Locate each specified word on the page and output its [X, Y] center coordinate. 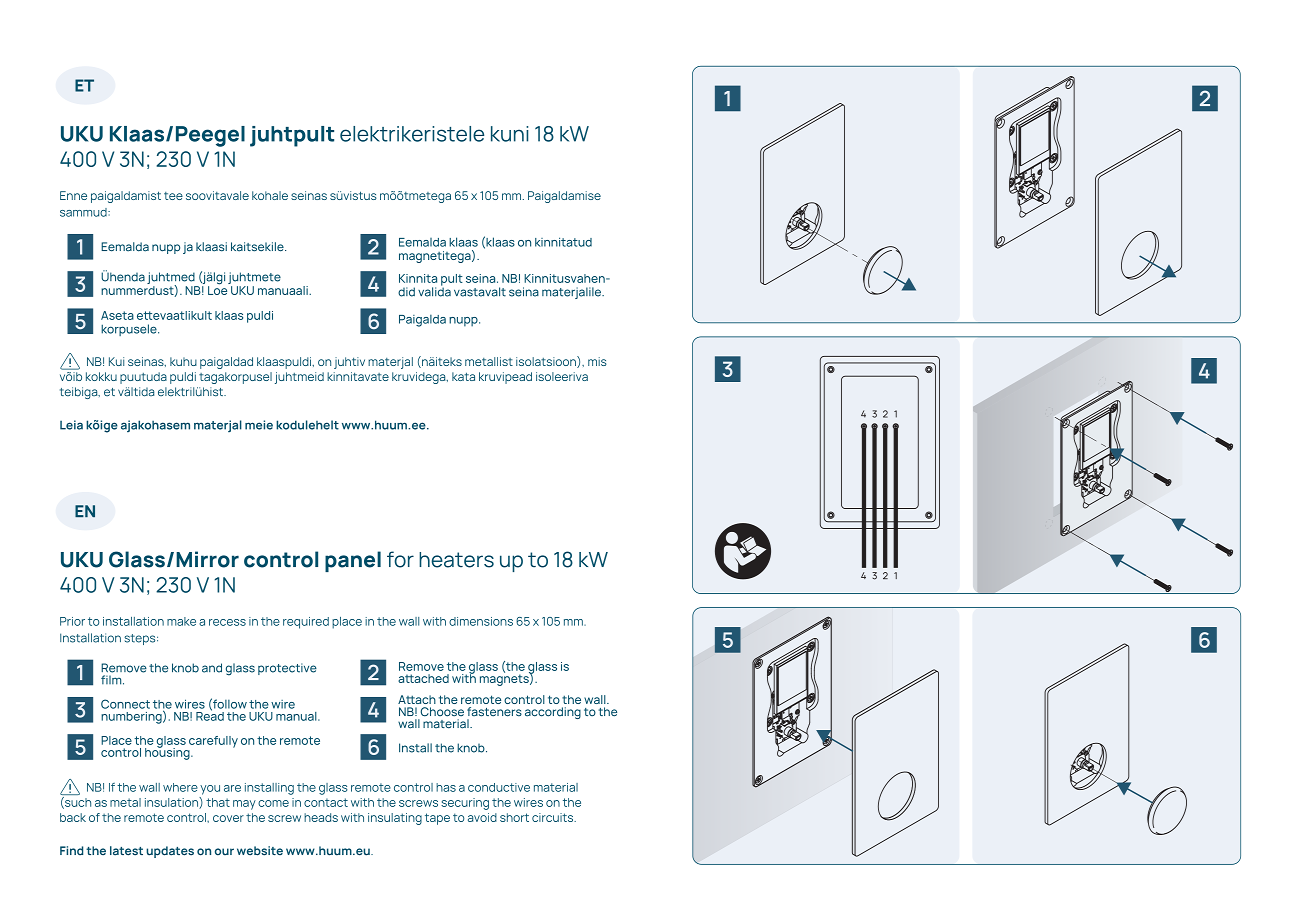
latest [126, 851]
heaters [456, 560]
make [181, 621]
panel [353, 561]
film [112, 680]
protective [287, 669]
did [406, 292]
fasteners [494, 712]
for [400, 559]
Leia [71, 425]
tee [173, 196]
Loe [217, 289]
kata [463, 376]
